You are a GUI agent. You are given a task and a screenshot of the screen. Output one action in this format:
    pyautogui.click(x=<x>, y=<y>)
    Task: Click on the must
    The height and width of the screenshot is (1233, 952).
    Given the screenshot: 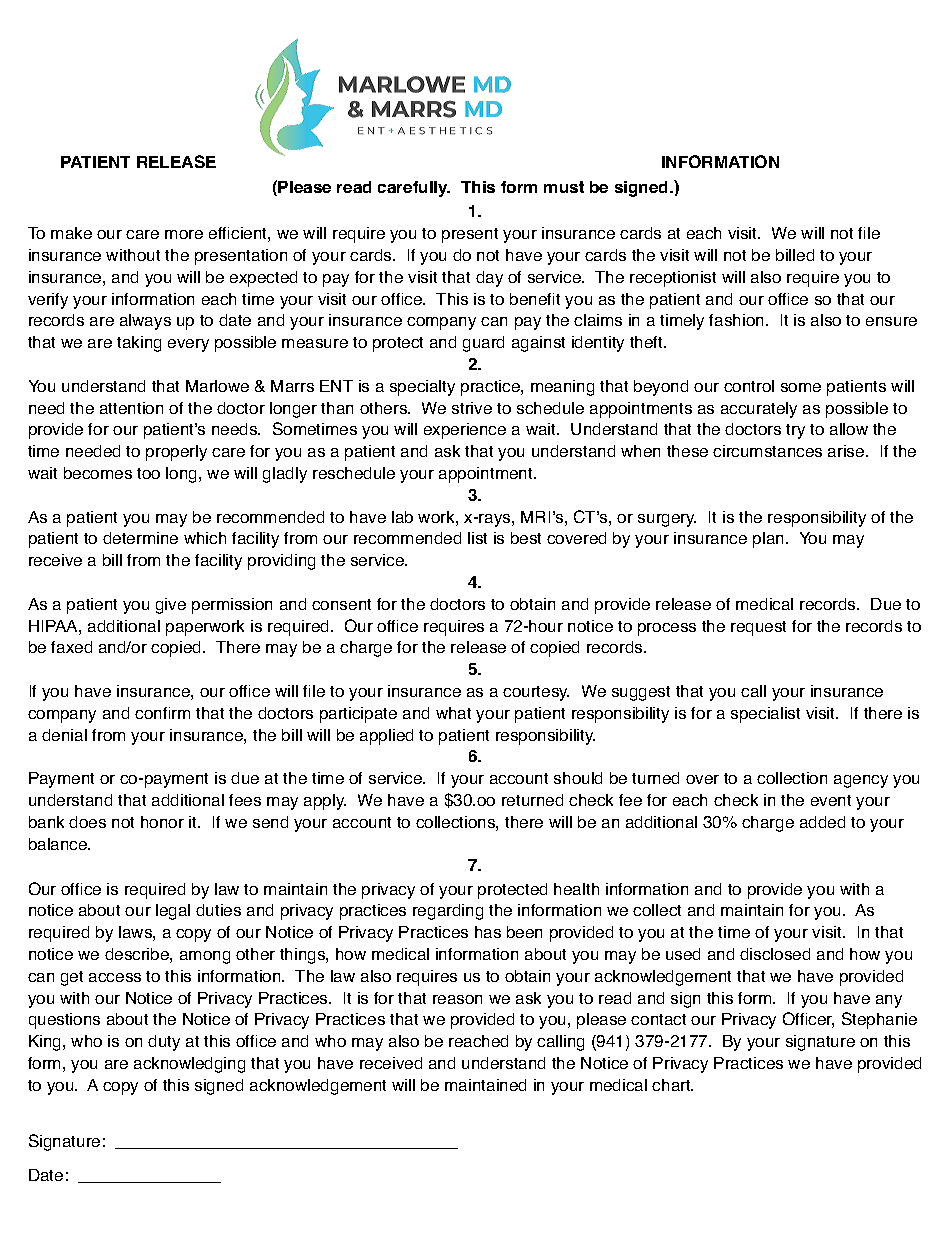 What is the action you would take?
    pyautogui.click(x=564, y=187)
